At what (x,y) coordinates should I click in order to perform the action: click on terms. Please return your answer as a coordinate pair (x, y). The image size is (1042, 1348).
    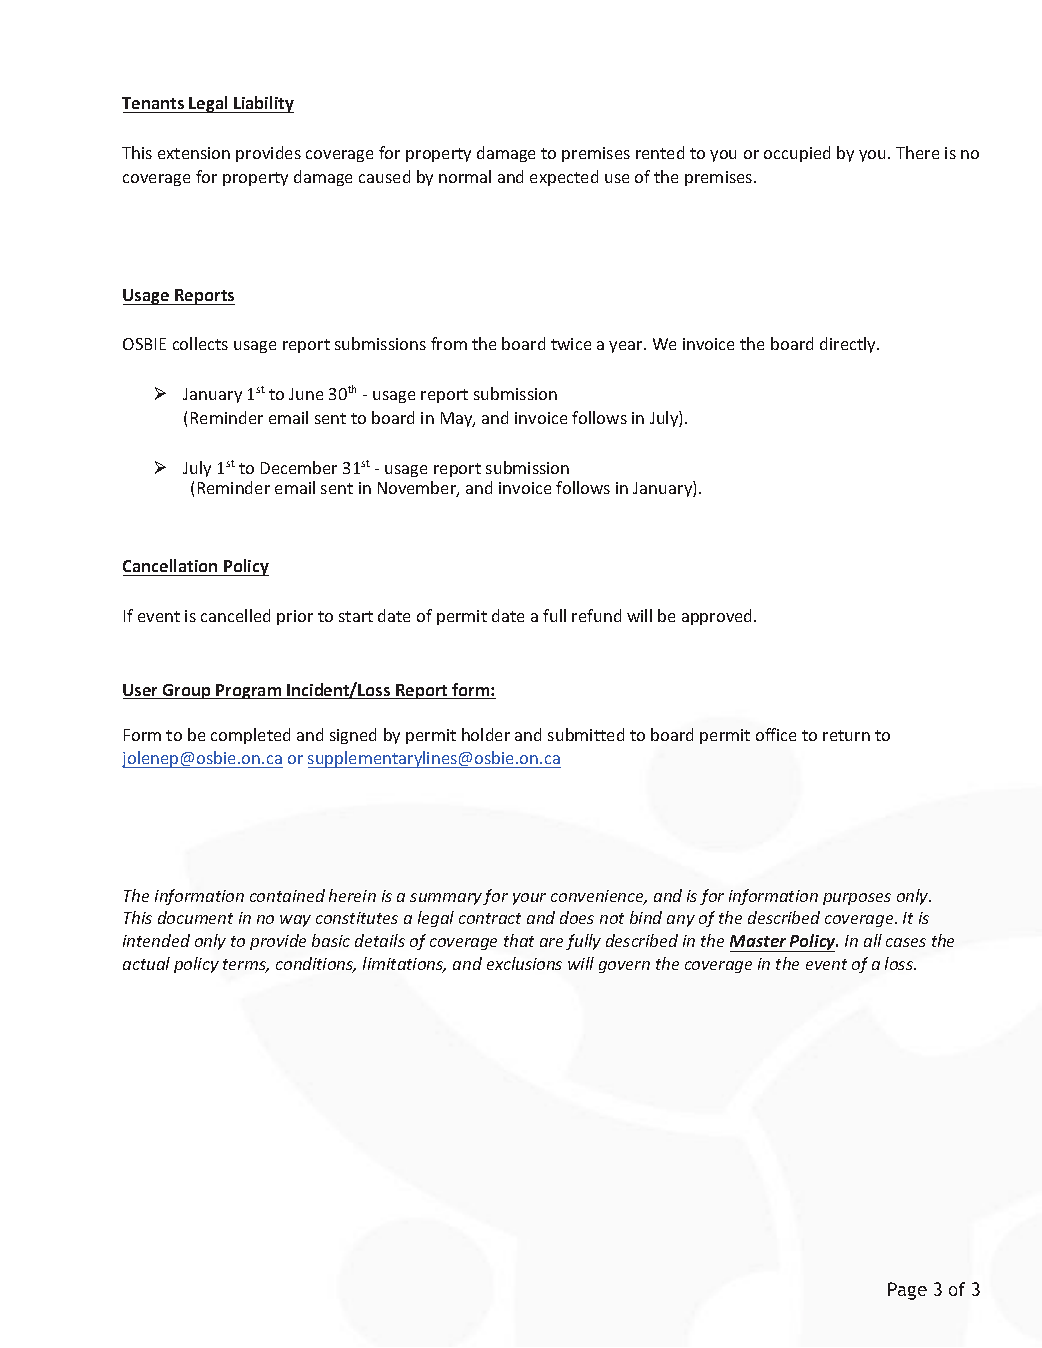
    Looking at the image, I should click on (246, 966).
